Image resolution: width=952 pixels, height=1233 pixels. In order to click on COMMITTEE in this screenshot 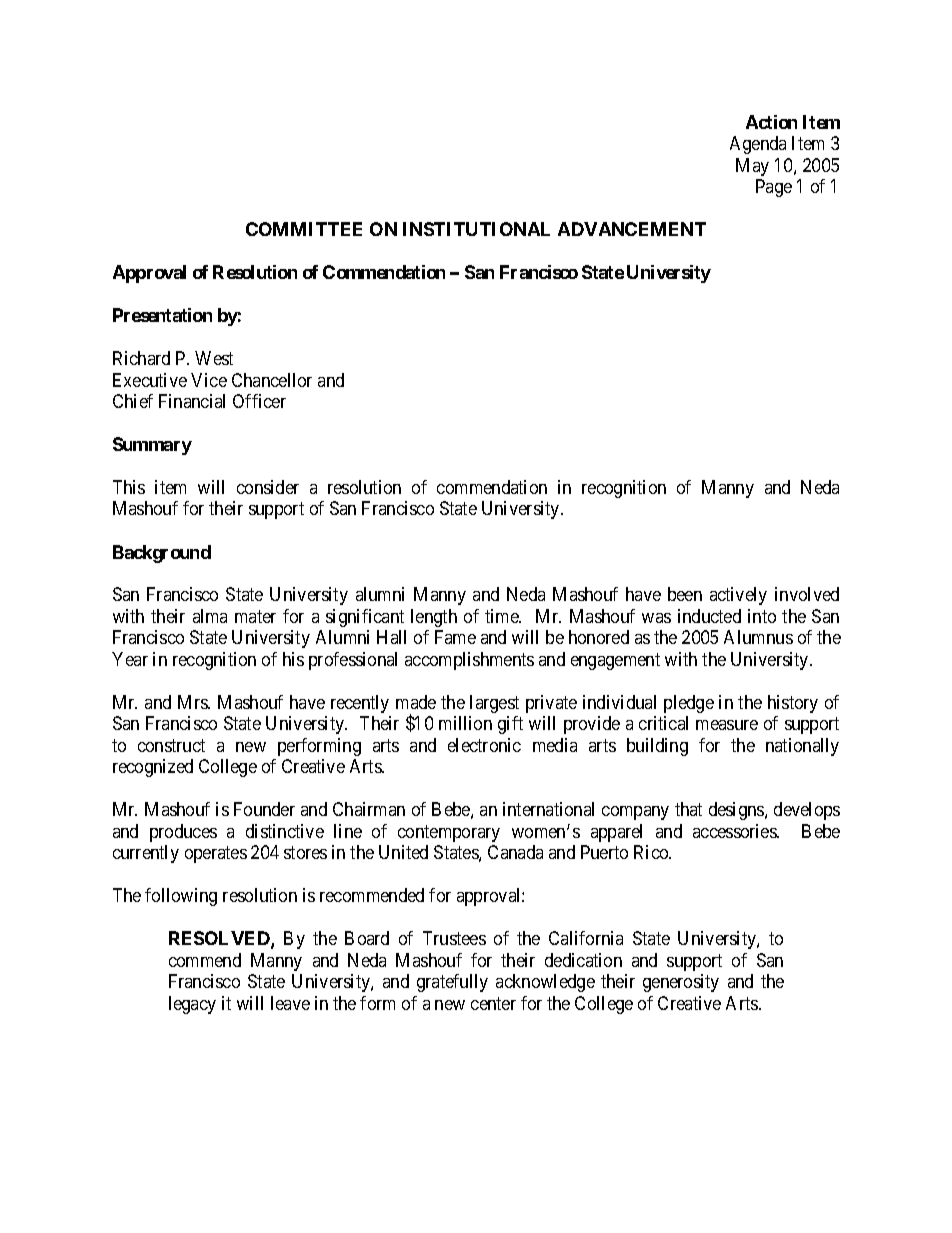, I will do `click(304, 229)`.
